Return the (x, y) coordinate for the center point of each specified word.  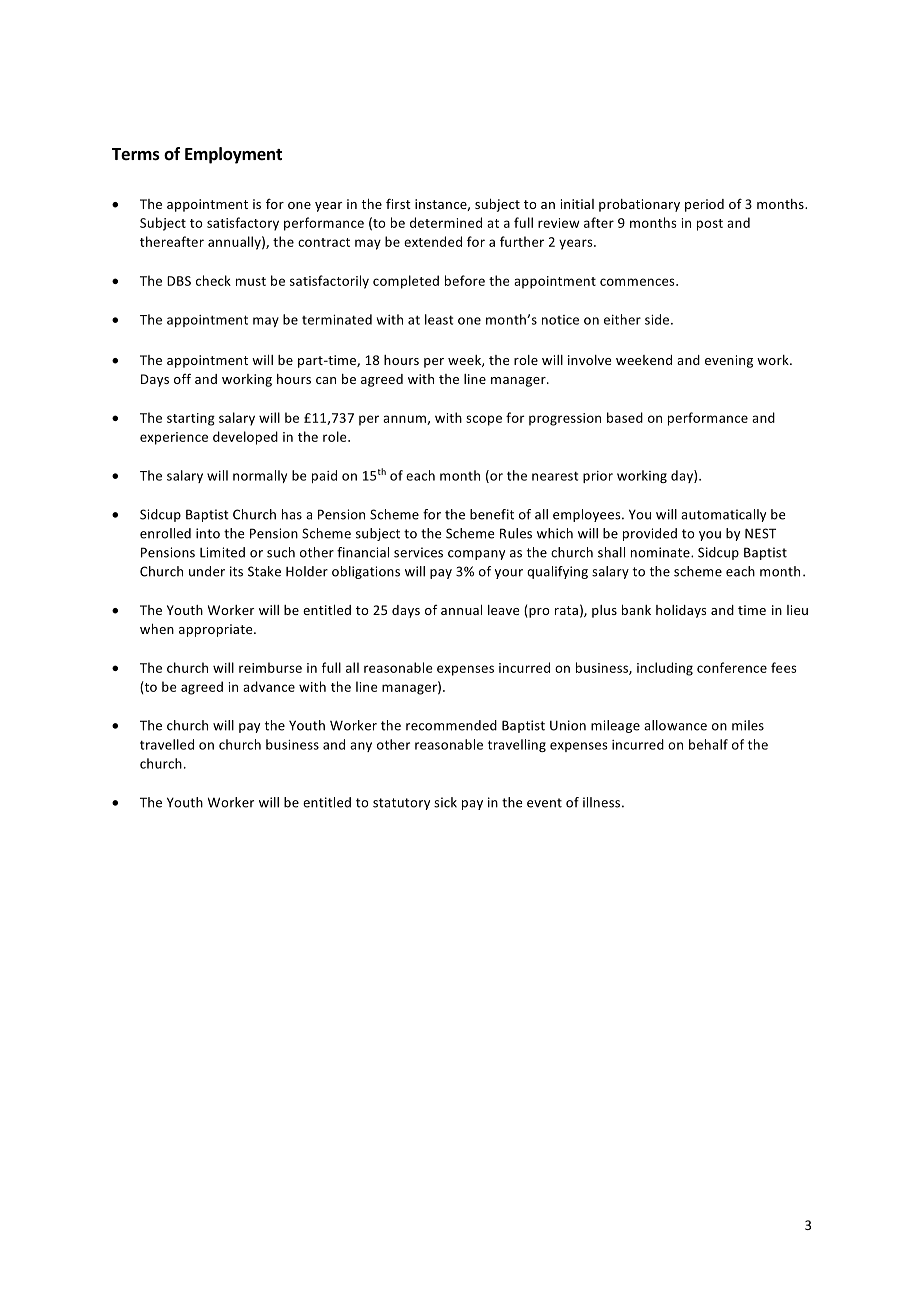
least (439, 319)
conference (732, 667)
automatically (723, 515)
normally (260, 476)
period (704, 205)
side (658, 319)
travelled (167, 744)
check (213, 280)
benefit (492, 514)
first (398, 203)
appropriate (217, 630)
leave (503, 610)
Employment (233, 155)
